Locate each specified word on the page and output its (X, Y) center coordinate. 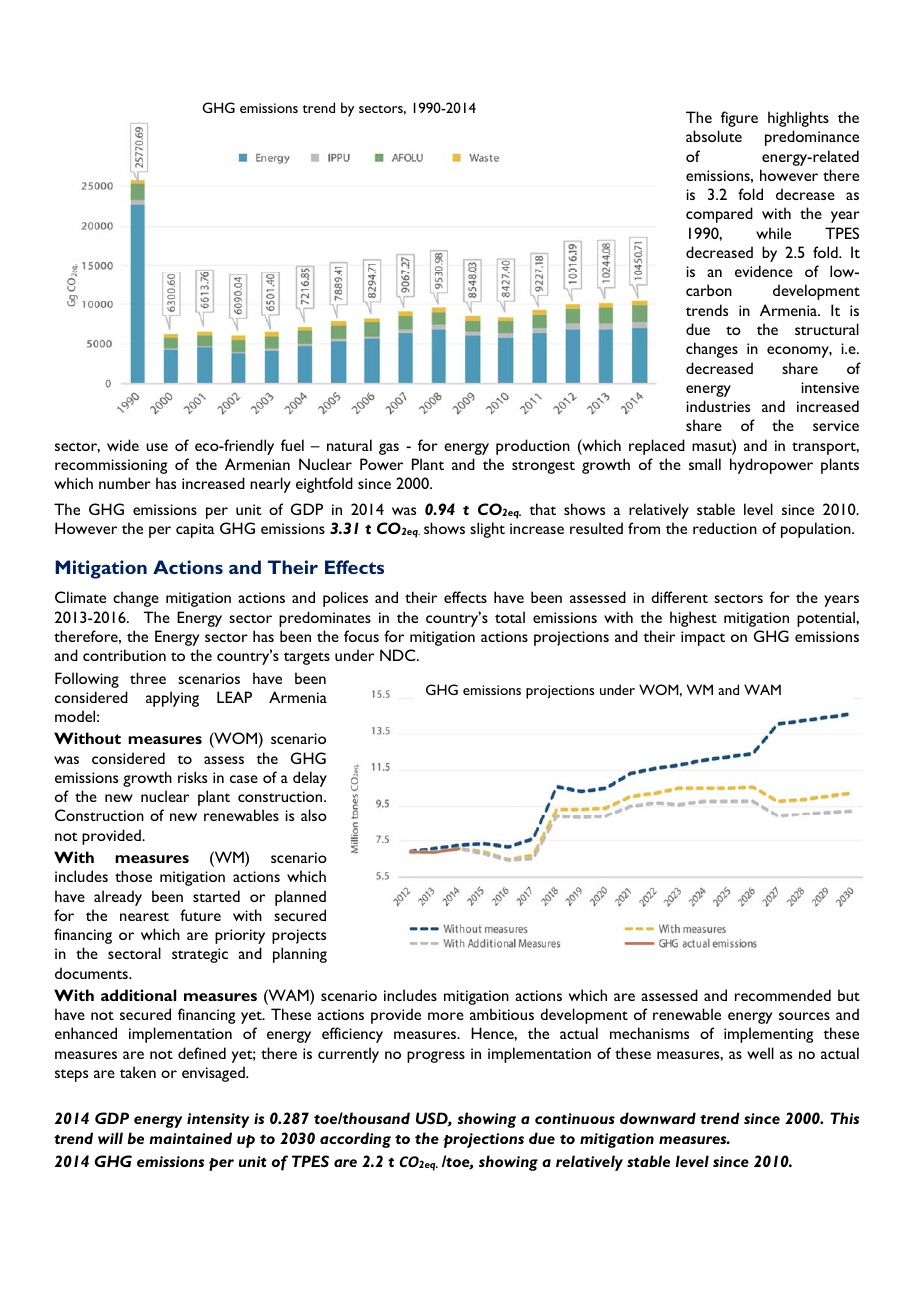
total (510, 617)
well (760, 1053)
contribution (124, 655)
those (133, 876)
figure (739, 119)
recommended (783, 995)
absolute (714, 136)
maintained (190, 1138)
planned (300, 898)
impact (703, 638)
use (157, 447)
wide (123, 445)
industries (718, 406)
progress (436, 1057)
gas (389, 449)
